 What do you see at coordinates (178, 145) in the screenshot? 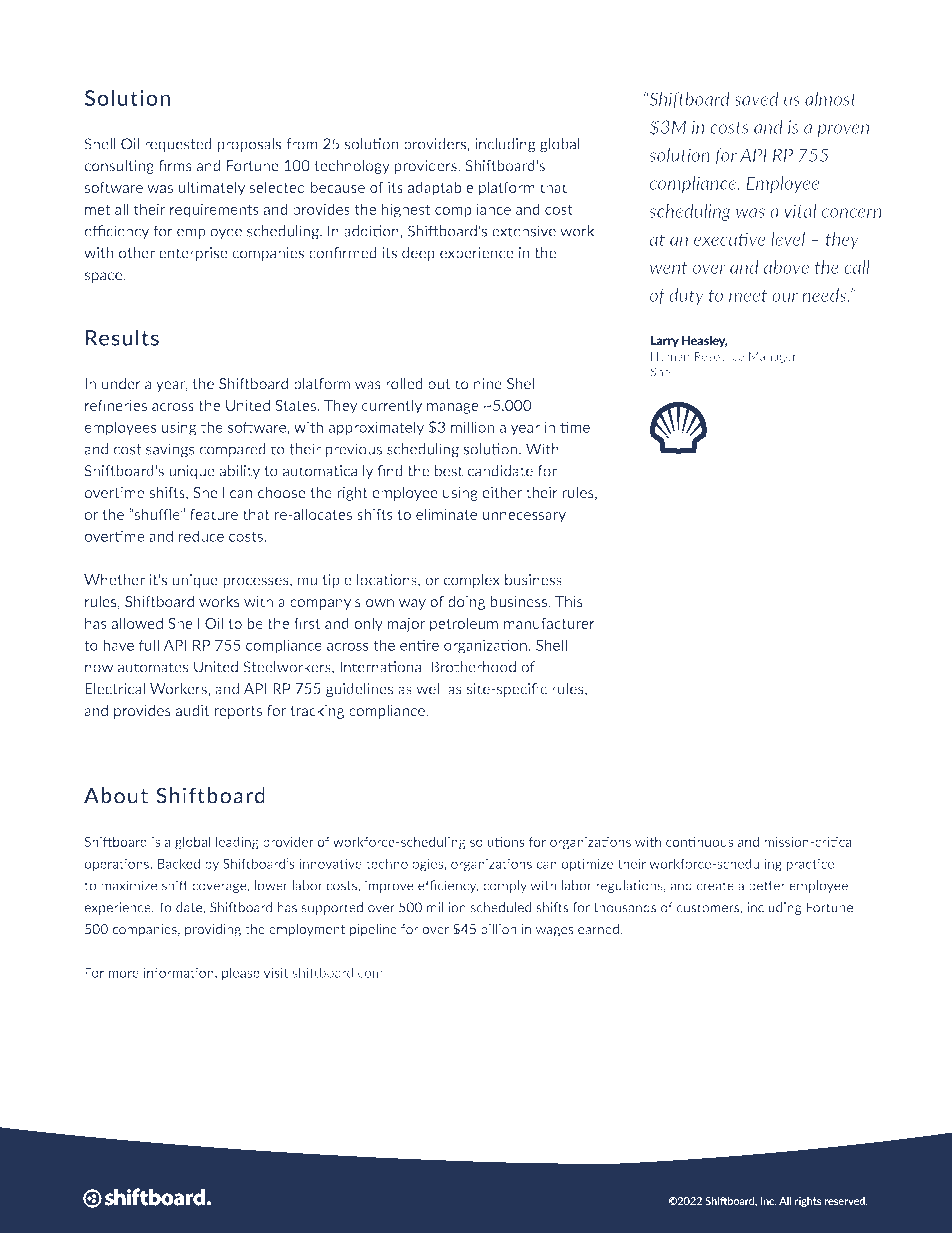
I see `requested` at bounding box center [178, 145].
